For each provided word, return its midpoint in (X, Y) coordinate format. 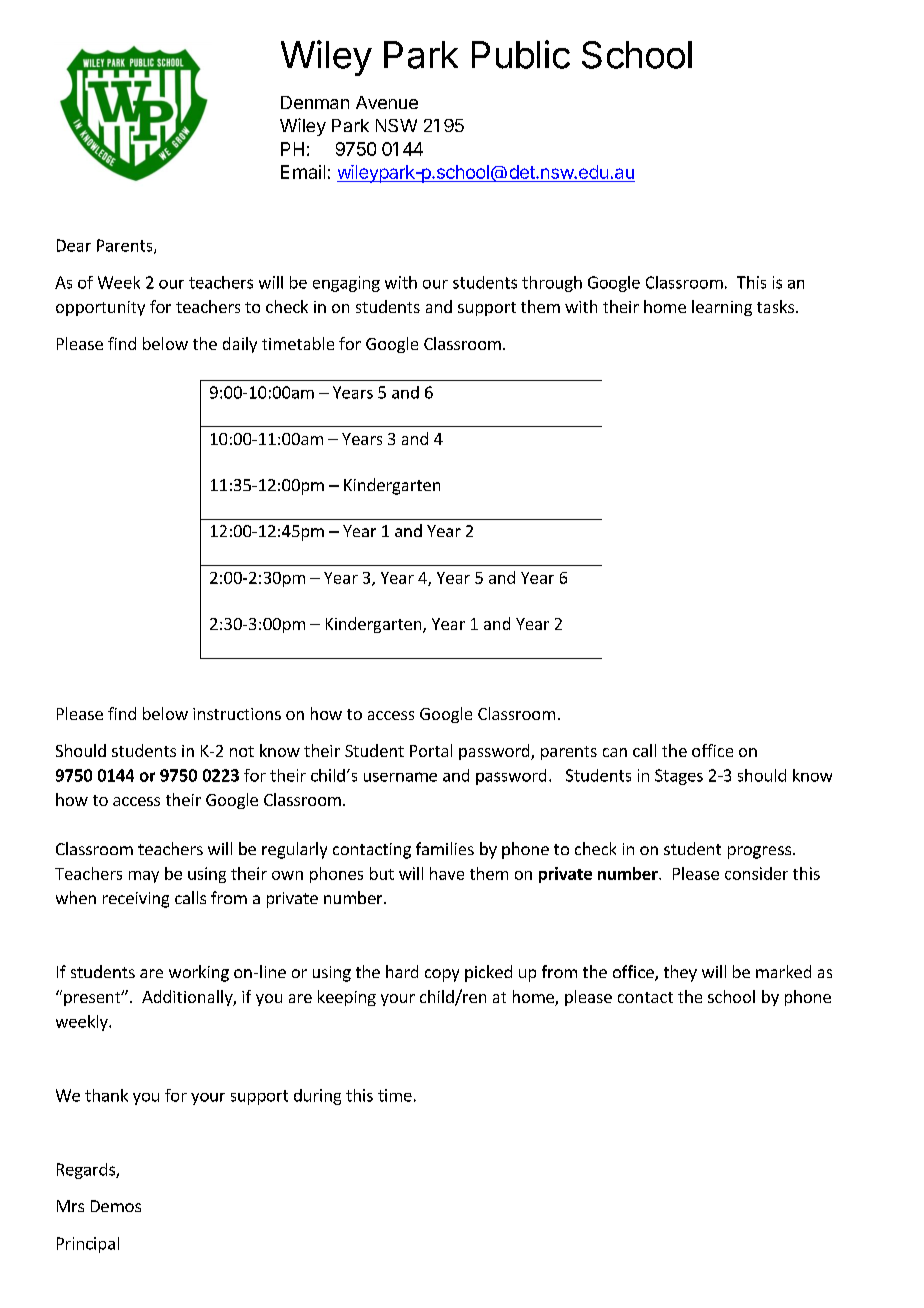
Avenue (387, 102)
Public (521, 54)
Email (303, 172)
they (680, 973)
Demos (116, 1206)
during (317, 1097)
